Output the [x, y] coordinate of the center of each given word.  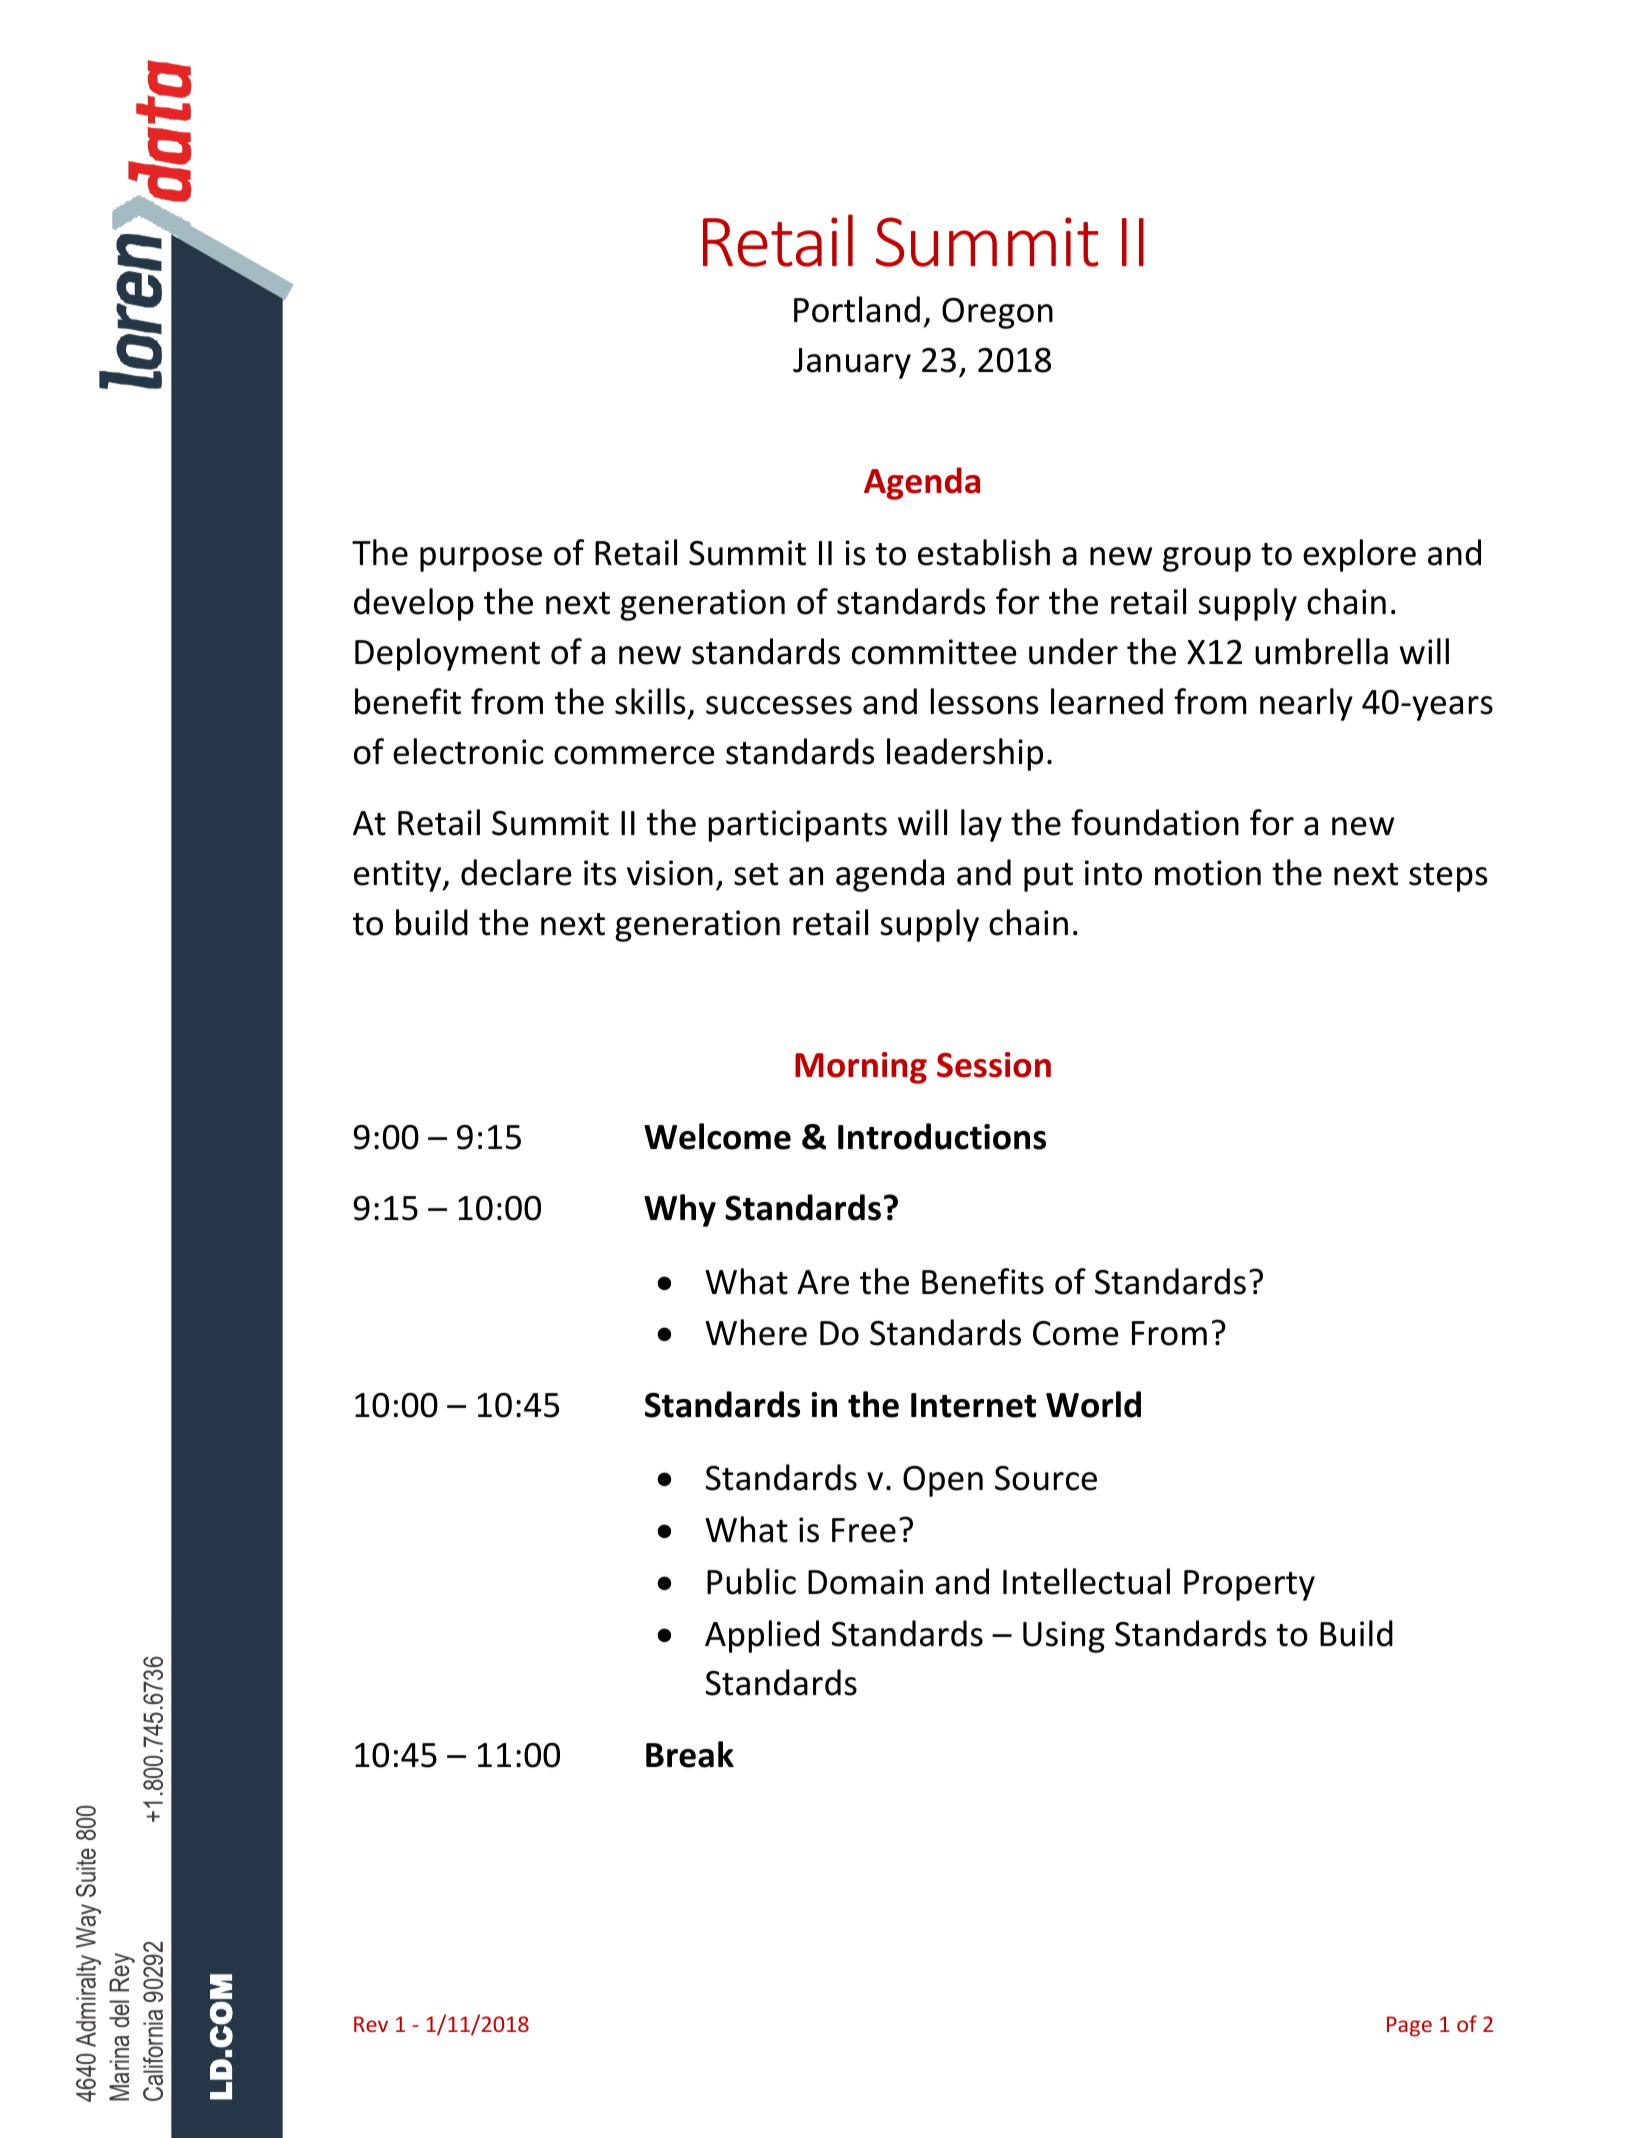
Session [994, 1065]
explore [1359, 555]
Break [690, 1754]
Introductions [942, 1136]
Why [680, 1210]
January [852, 363]
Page [1409, 2026]
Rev [371, 2024]
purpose [481, 559]
